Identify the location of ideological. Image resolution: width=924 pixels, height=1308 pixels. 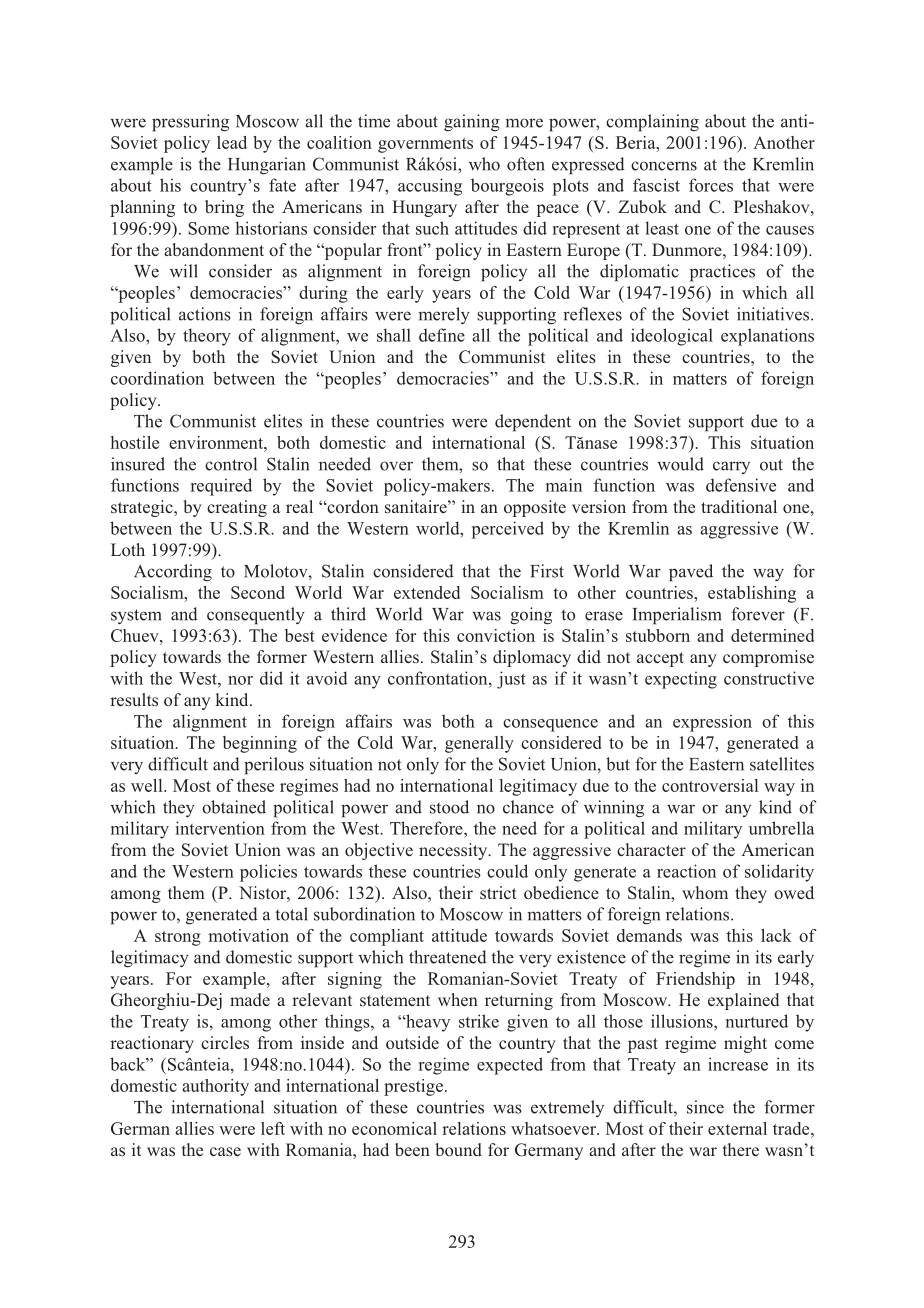
(672, 337).
